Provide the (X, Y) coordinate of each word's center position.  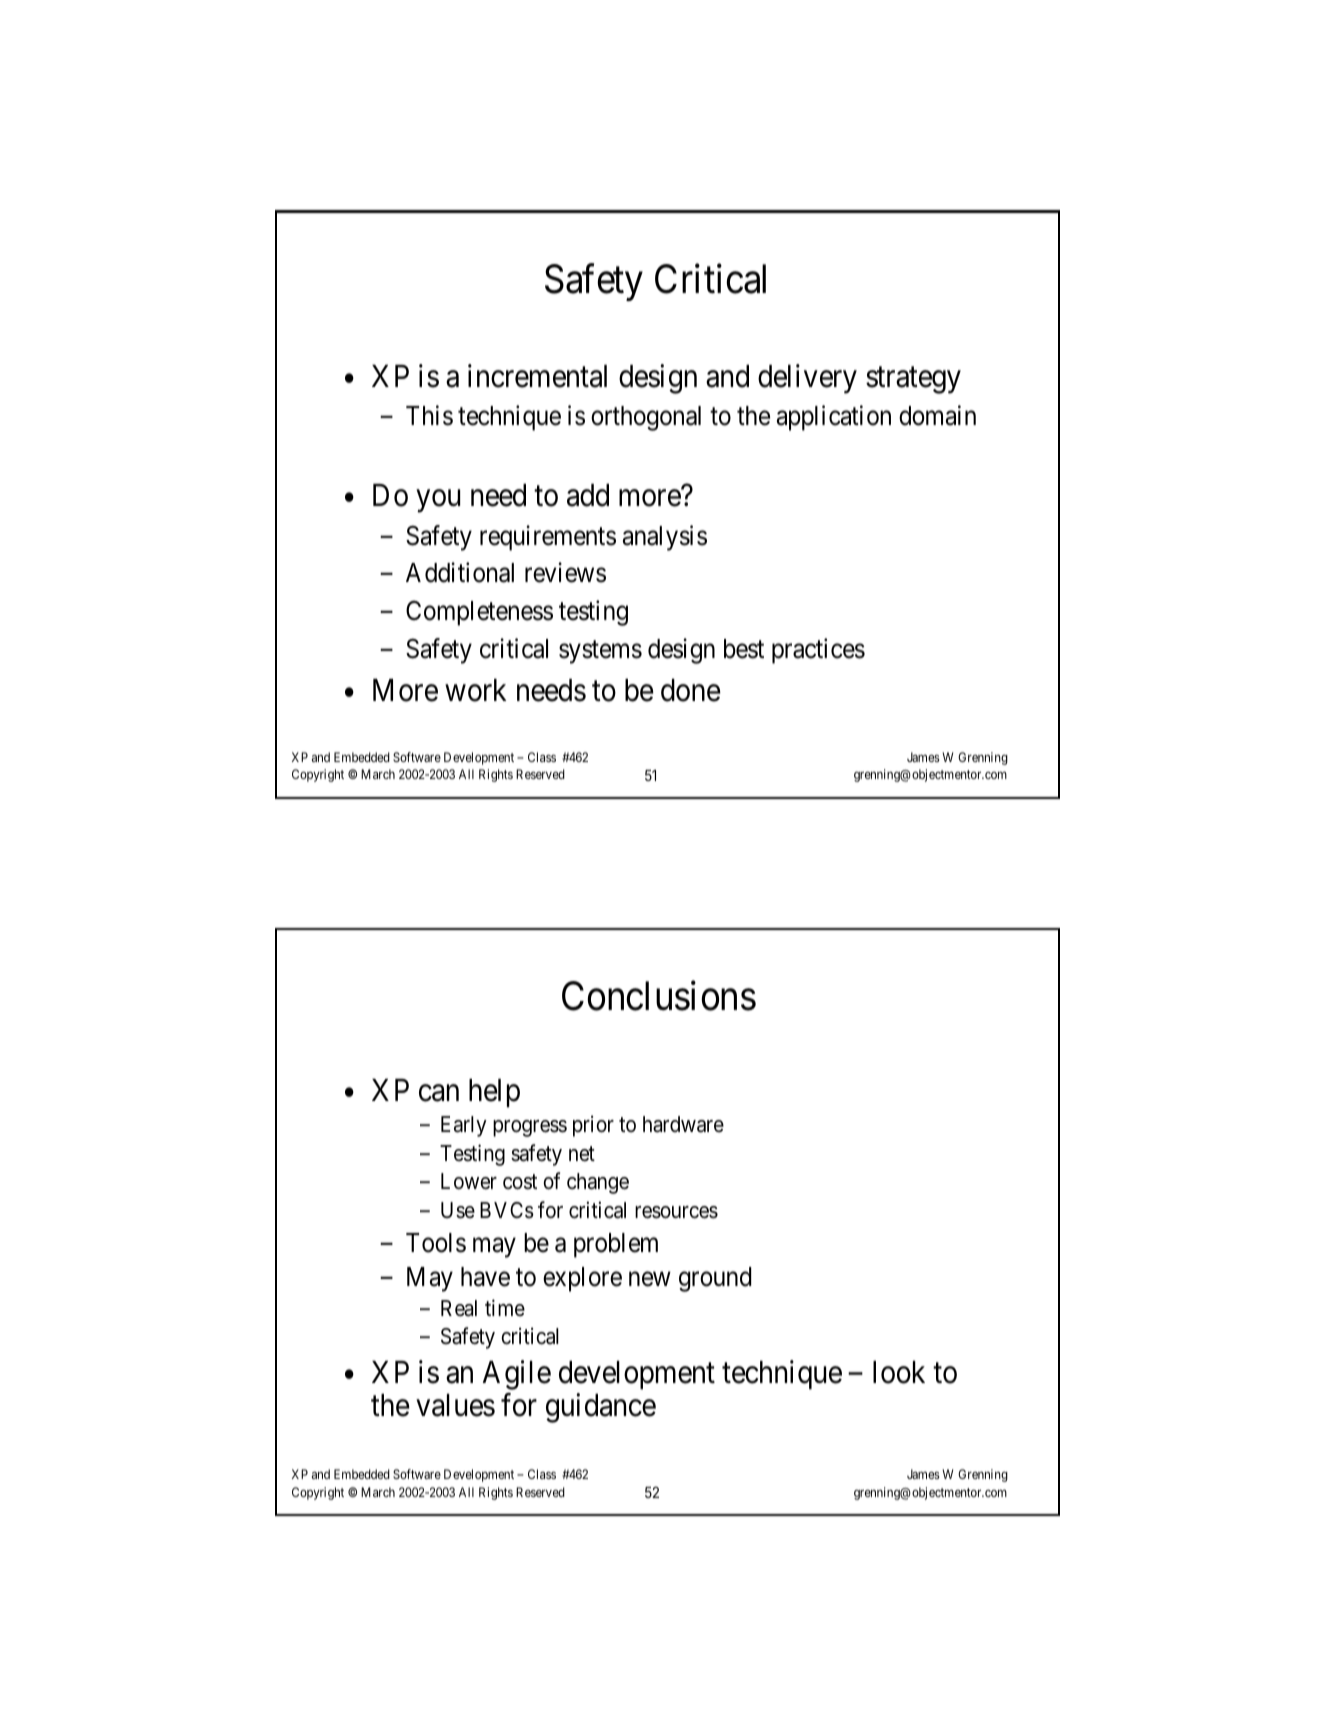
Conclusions (659, 996)
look (899, 1372)
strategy (913, 380)
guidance (601, 1408)
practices (818, 651)
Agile (517, 1375)
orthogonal (646, 418)
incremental (537, 376)
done (691, 690)
